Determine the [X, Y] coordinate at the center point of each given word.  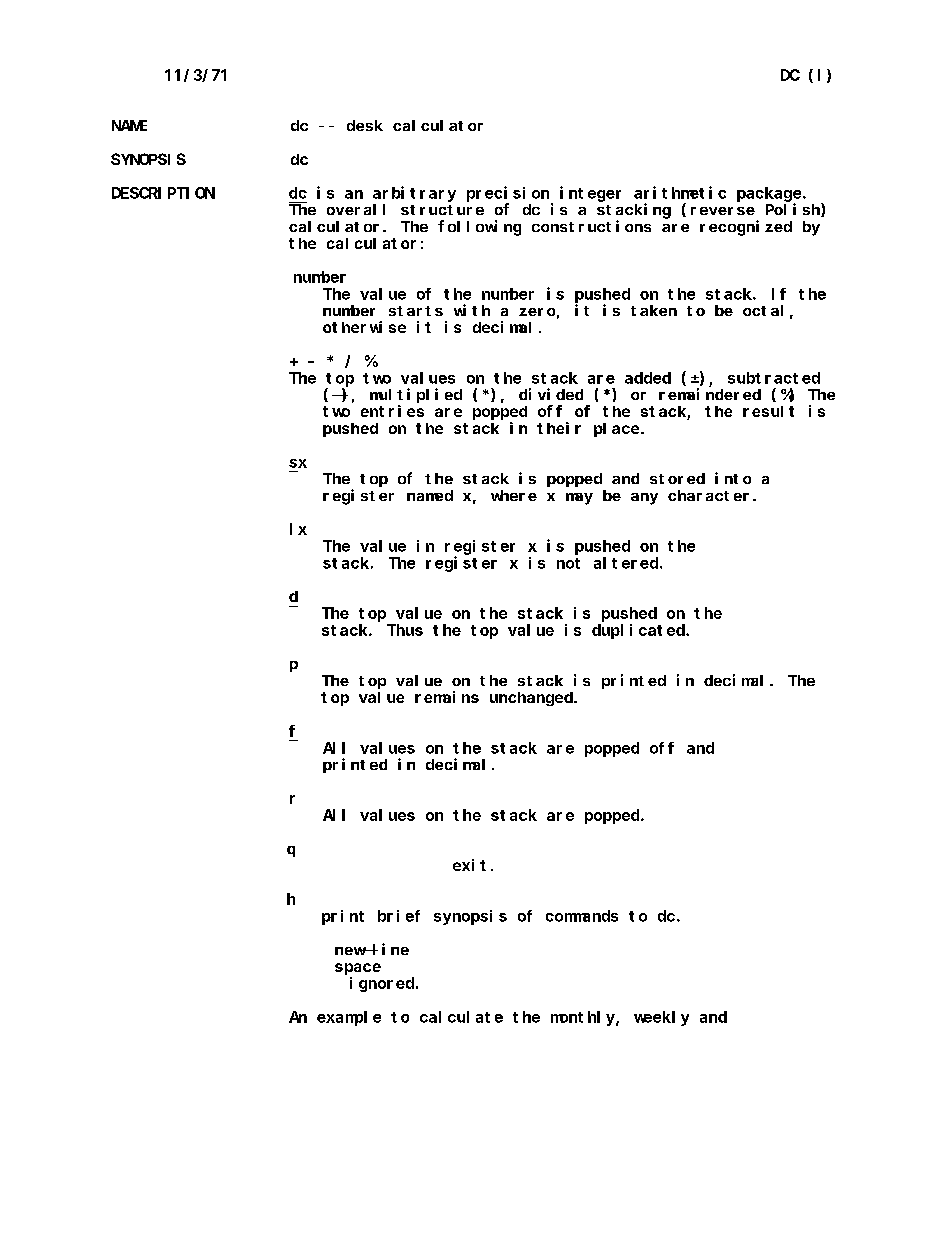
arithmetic [680, 192]
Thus [405, 630]
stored [677, 478]
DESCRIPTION [163, 193]
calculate [461, 1017]
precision [508, 194]
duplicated [639, 631]
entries [392, 411]
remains [447, 697]
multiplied [416, 395]
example [349, 1018]
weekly [661, 1018]
